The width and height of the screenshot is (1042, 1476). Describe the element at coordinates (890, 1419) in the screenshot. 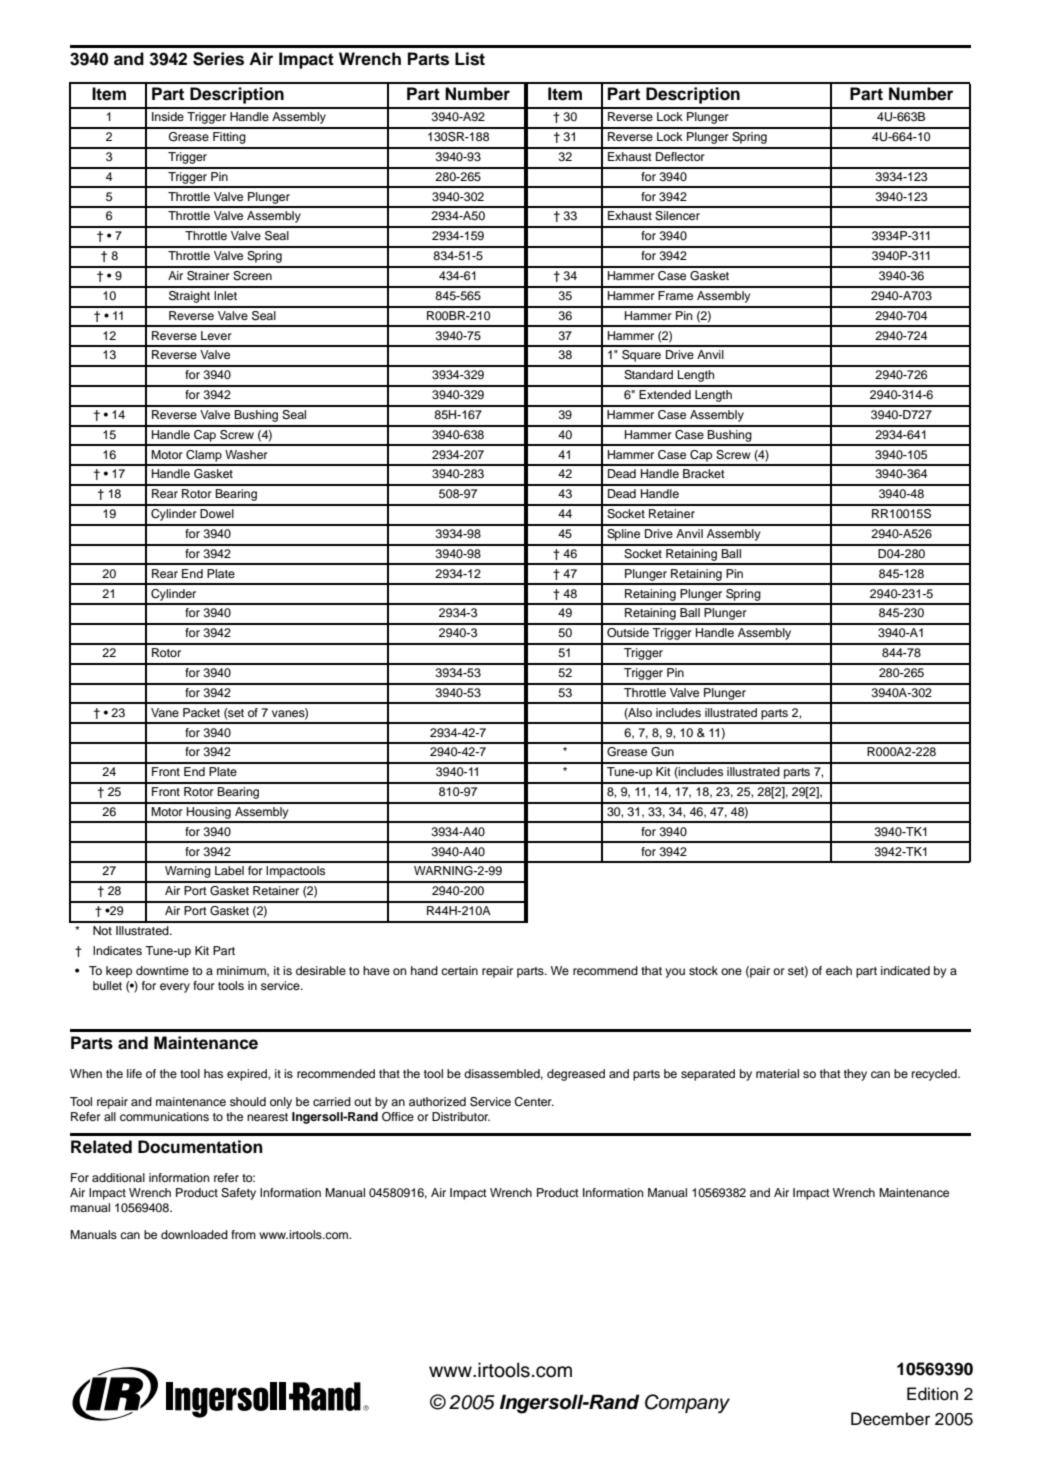

I see `December` at that location.
